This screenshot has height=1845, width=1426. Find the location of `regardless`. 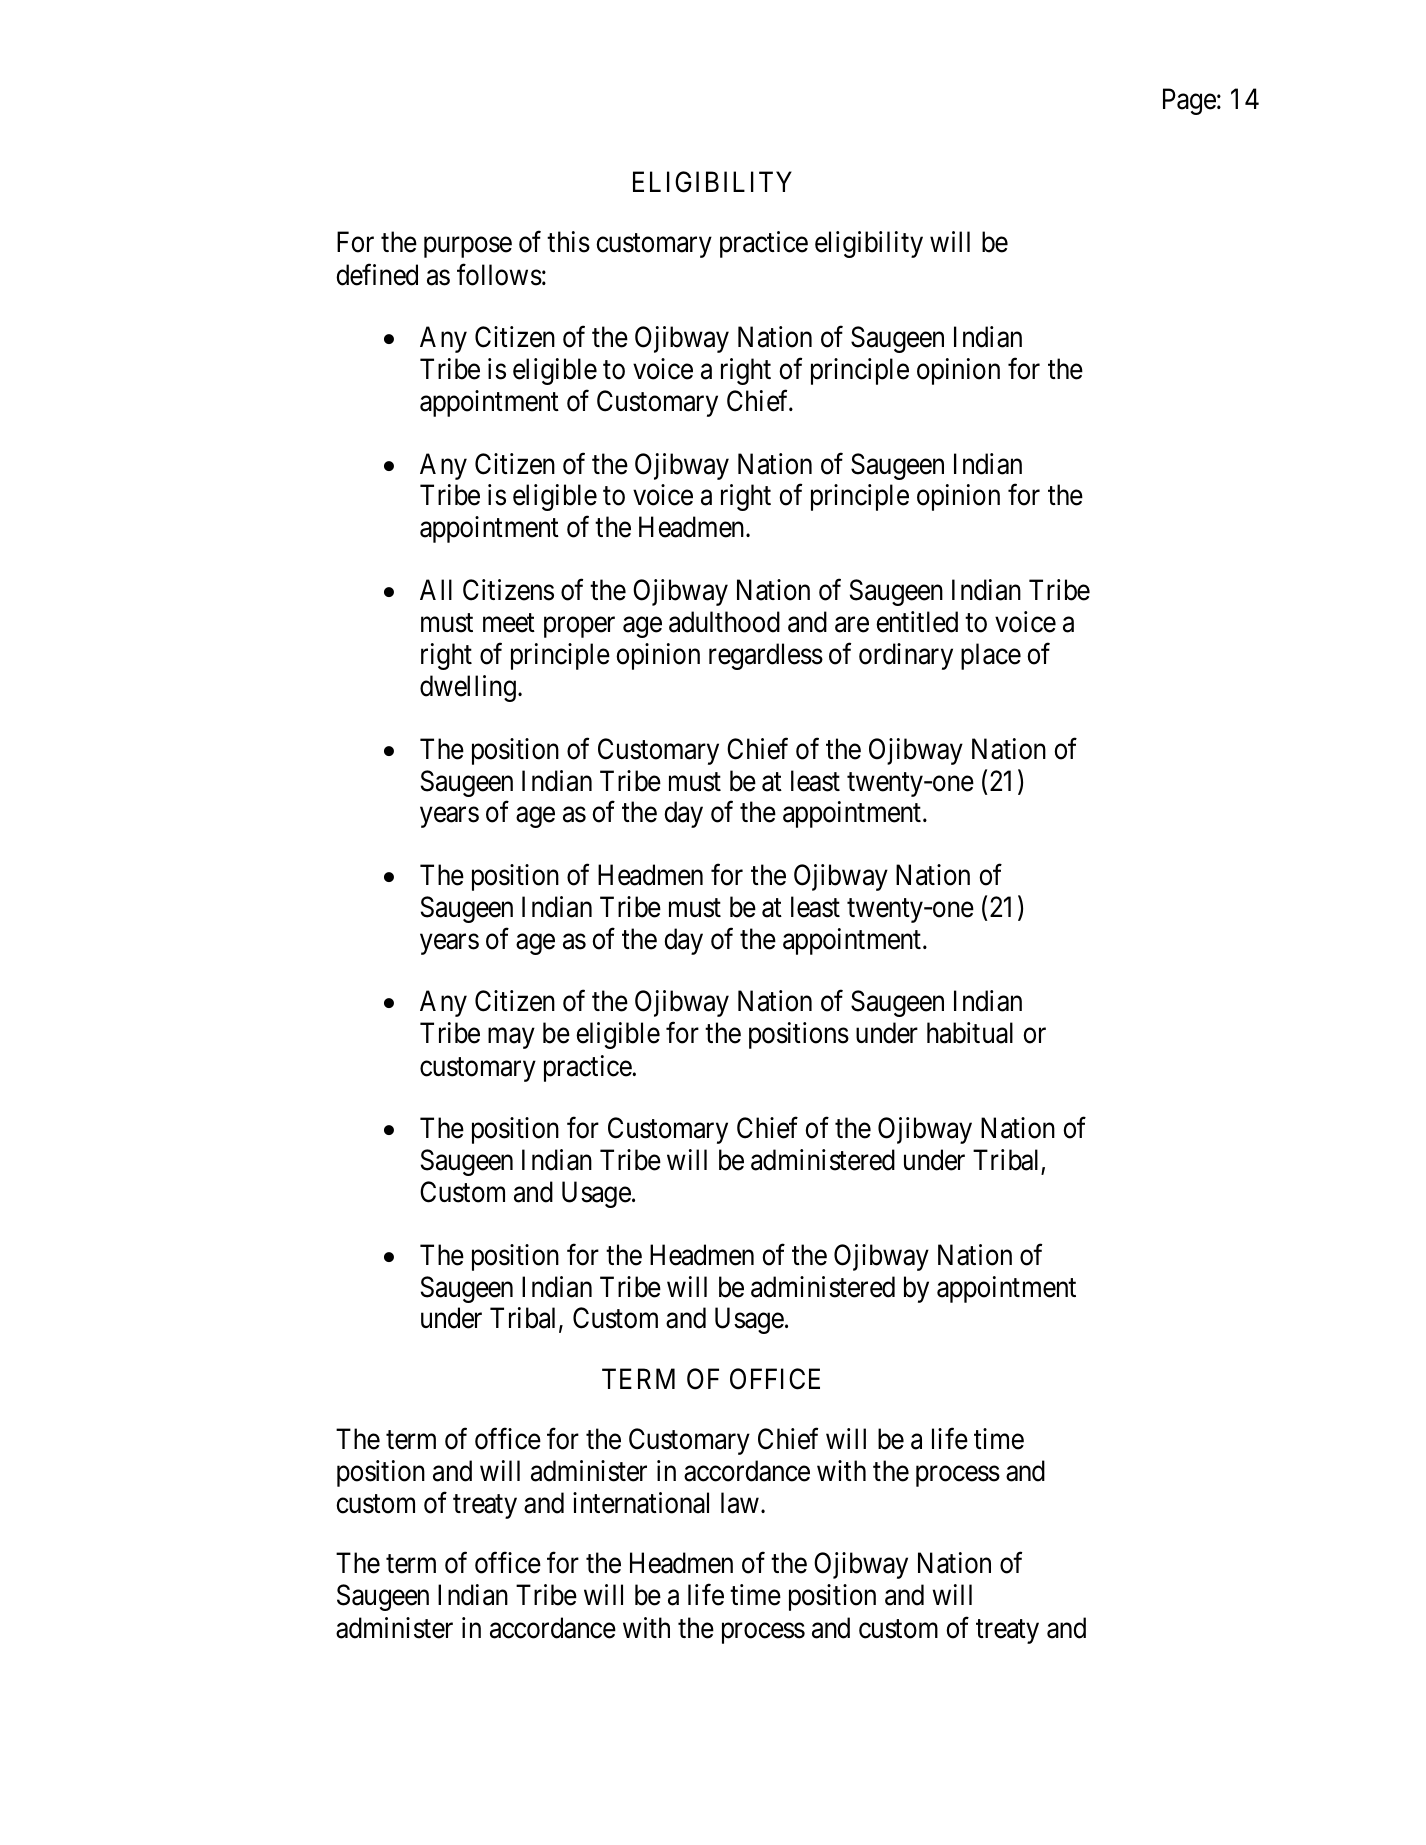

regardless is located at coordinates (766, 656).
